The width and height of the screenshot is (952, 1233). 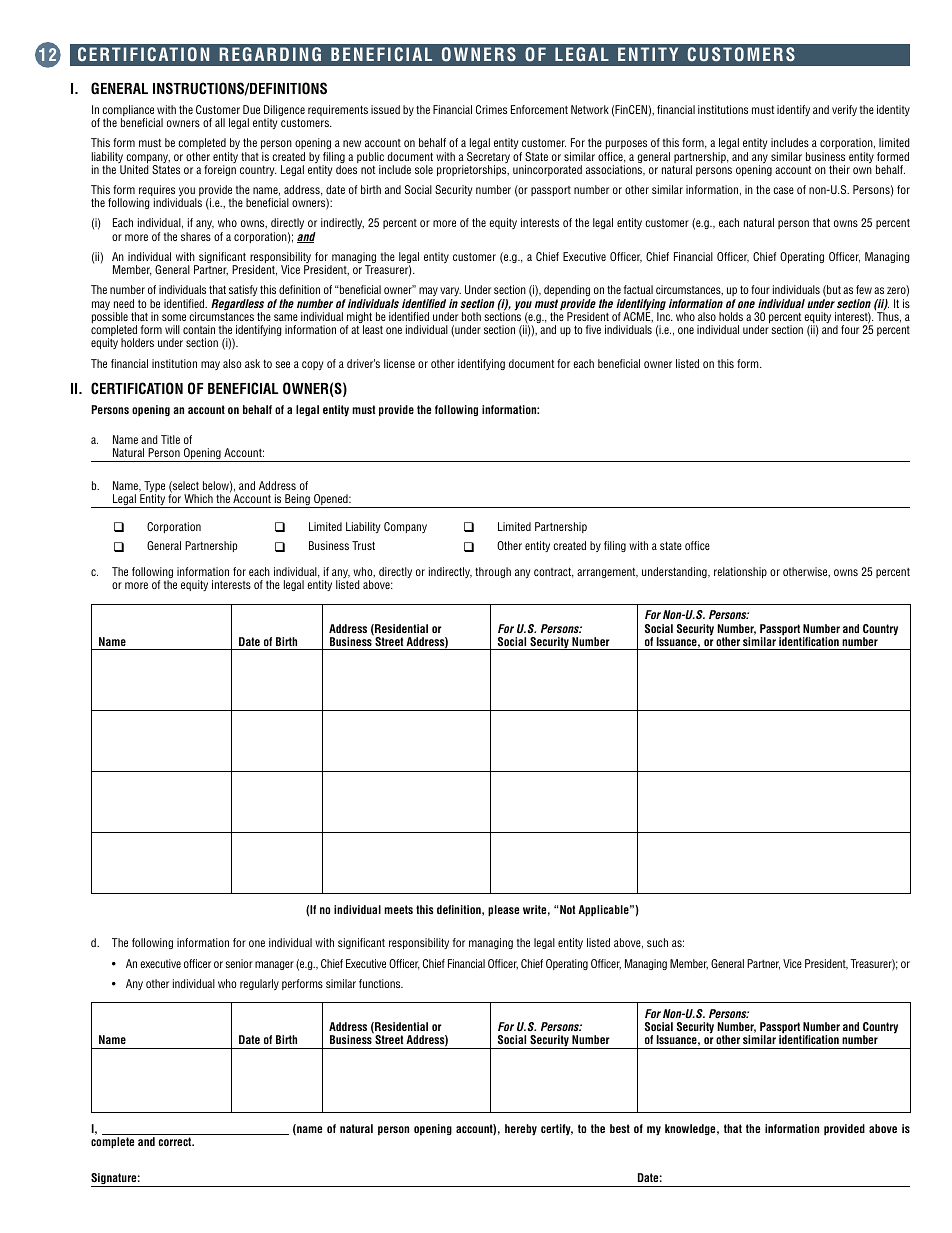 What do you see at coordinates (783, 190) in the screenshot?
I see `case` at bounding box center [783, 190].
